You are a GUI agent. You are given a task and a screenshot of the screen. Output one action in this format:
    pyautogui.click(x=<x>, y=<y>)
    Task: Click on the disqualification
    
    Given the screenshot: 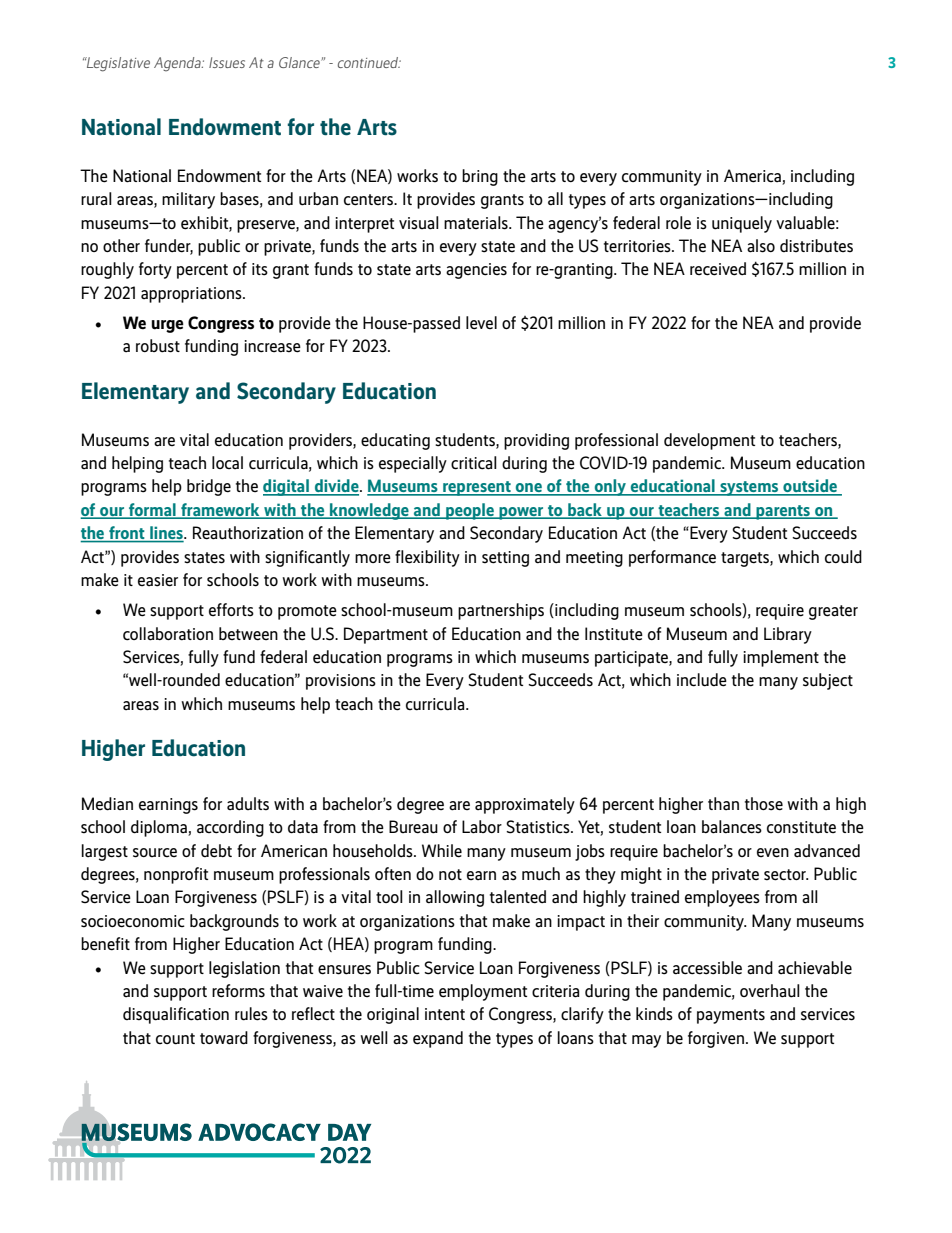 What is the action you would take?
    pyautogui.click(x=176, y=1015)
